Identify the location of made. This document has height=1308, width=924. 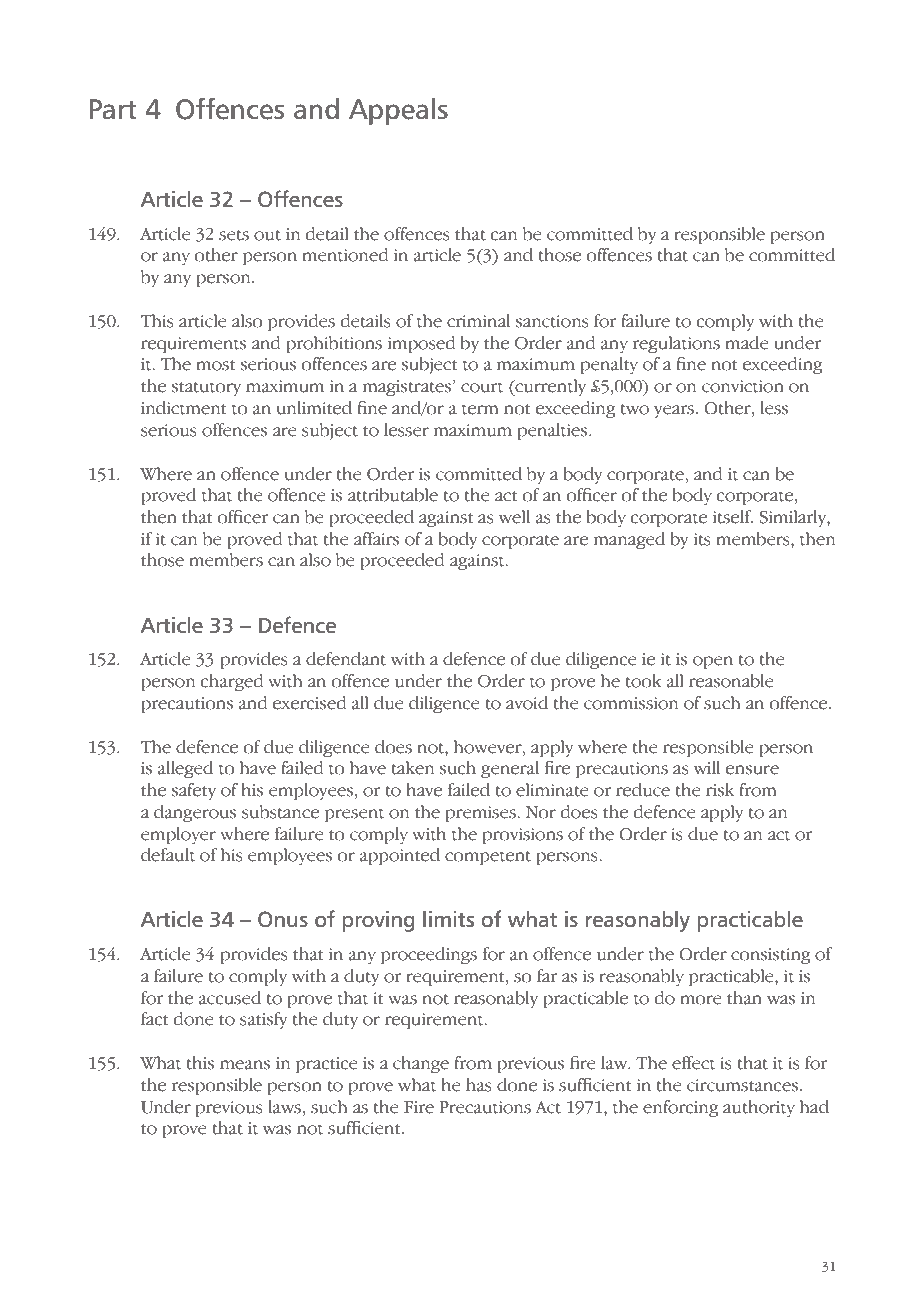
(747, 343).
